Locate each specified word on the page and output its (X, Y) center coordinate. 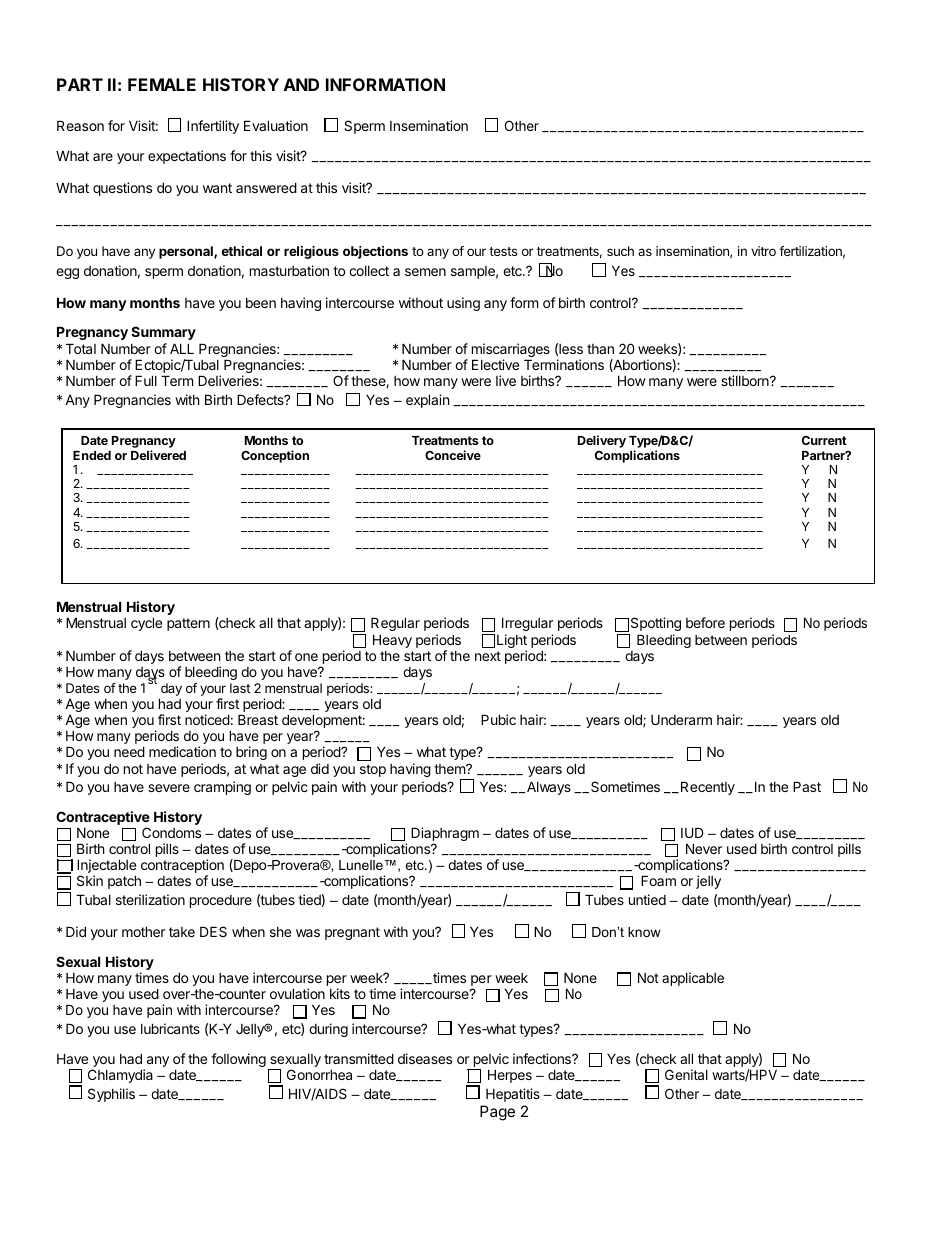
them (450, 769)
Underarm (681, 720)
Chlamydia (120, 1076)
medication (182, 751)
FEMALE (162, 84)
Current (824, 440)
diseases (425, 1058)
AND (301, 84)
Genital (686, 1074)
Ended (92, 455)
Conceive (453, 455)
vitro (763, 251)
